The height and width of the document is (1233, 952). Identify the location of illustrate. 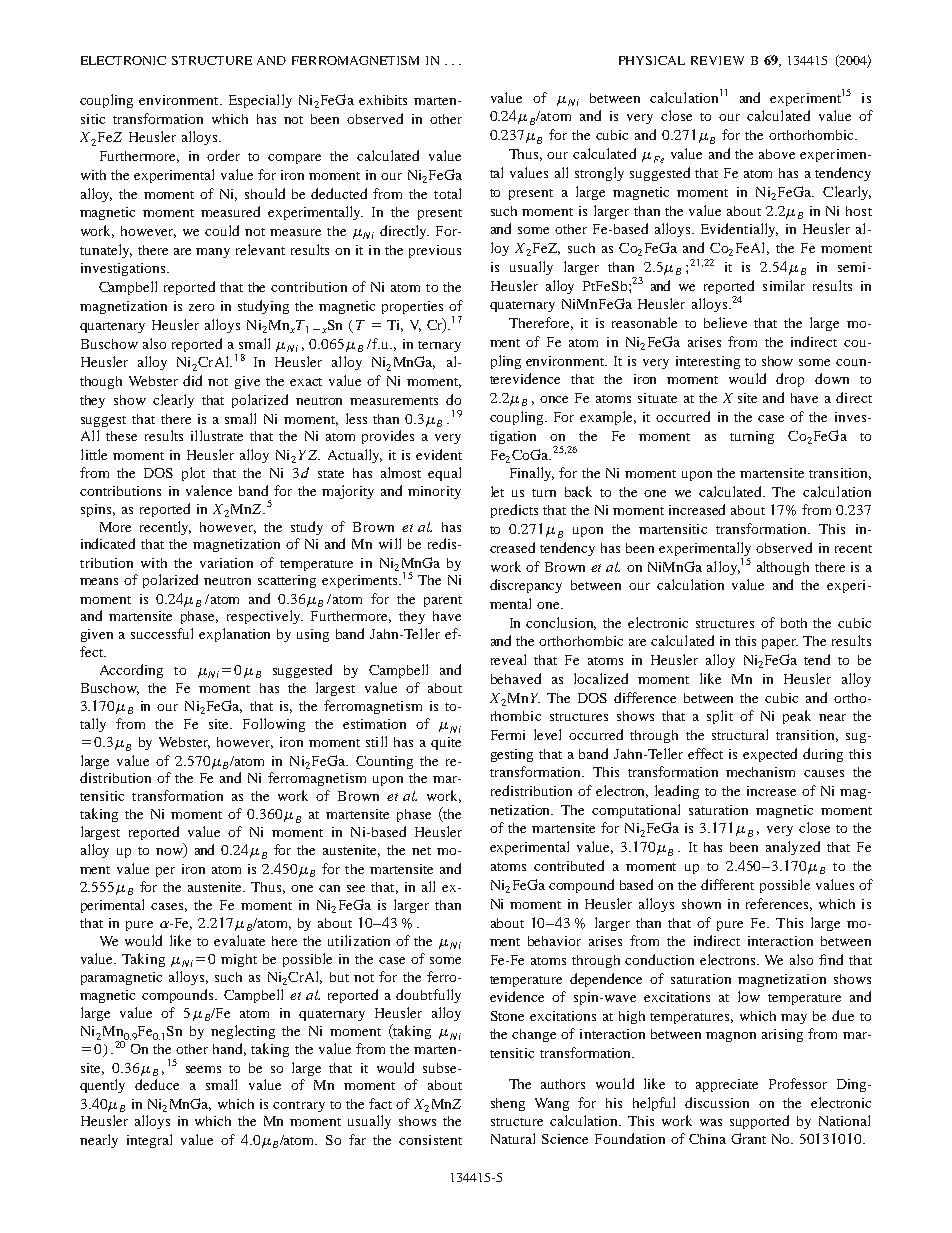
(217, 435).
